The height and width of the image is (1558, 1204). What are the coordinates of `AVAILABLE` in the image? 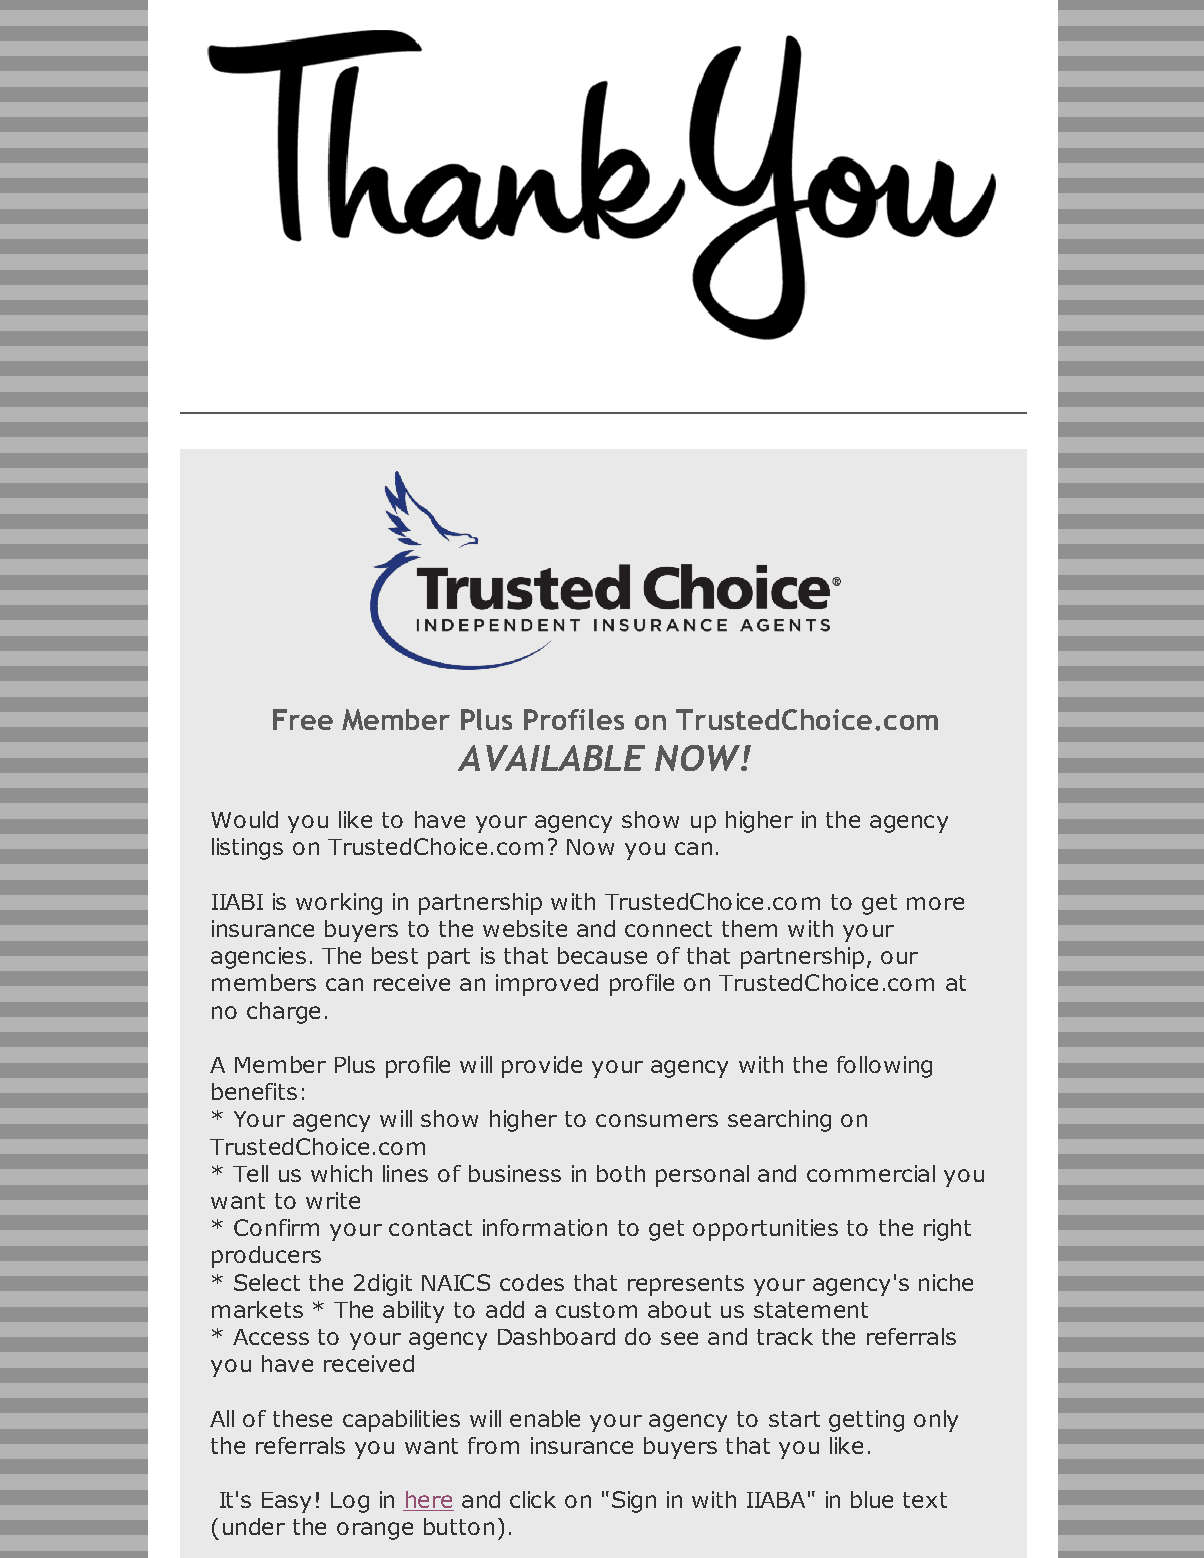 It's located at (551, 758).
